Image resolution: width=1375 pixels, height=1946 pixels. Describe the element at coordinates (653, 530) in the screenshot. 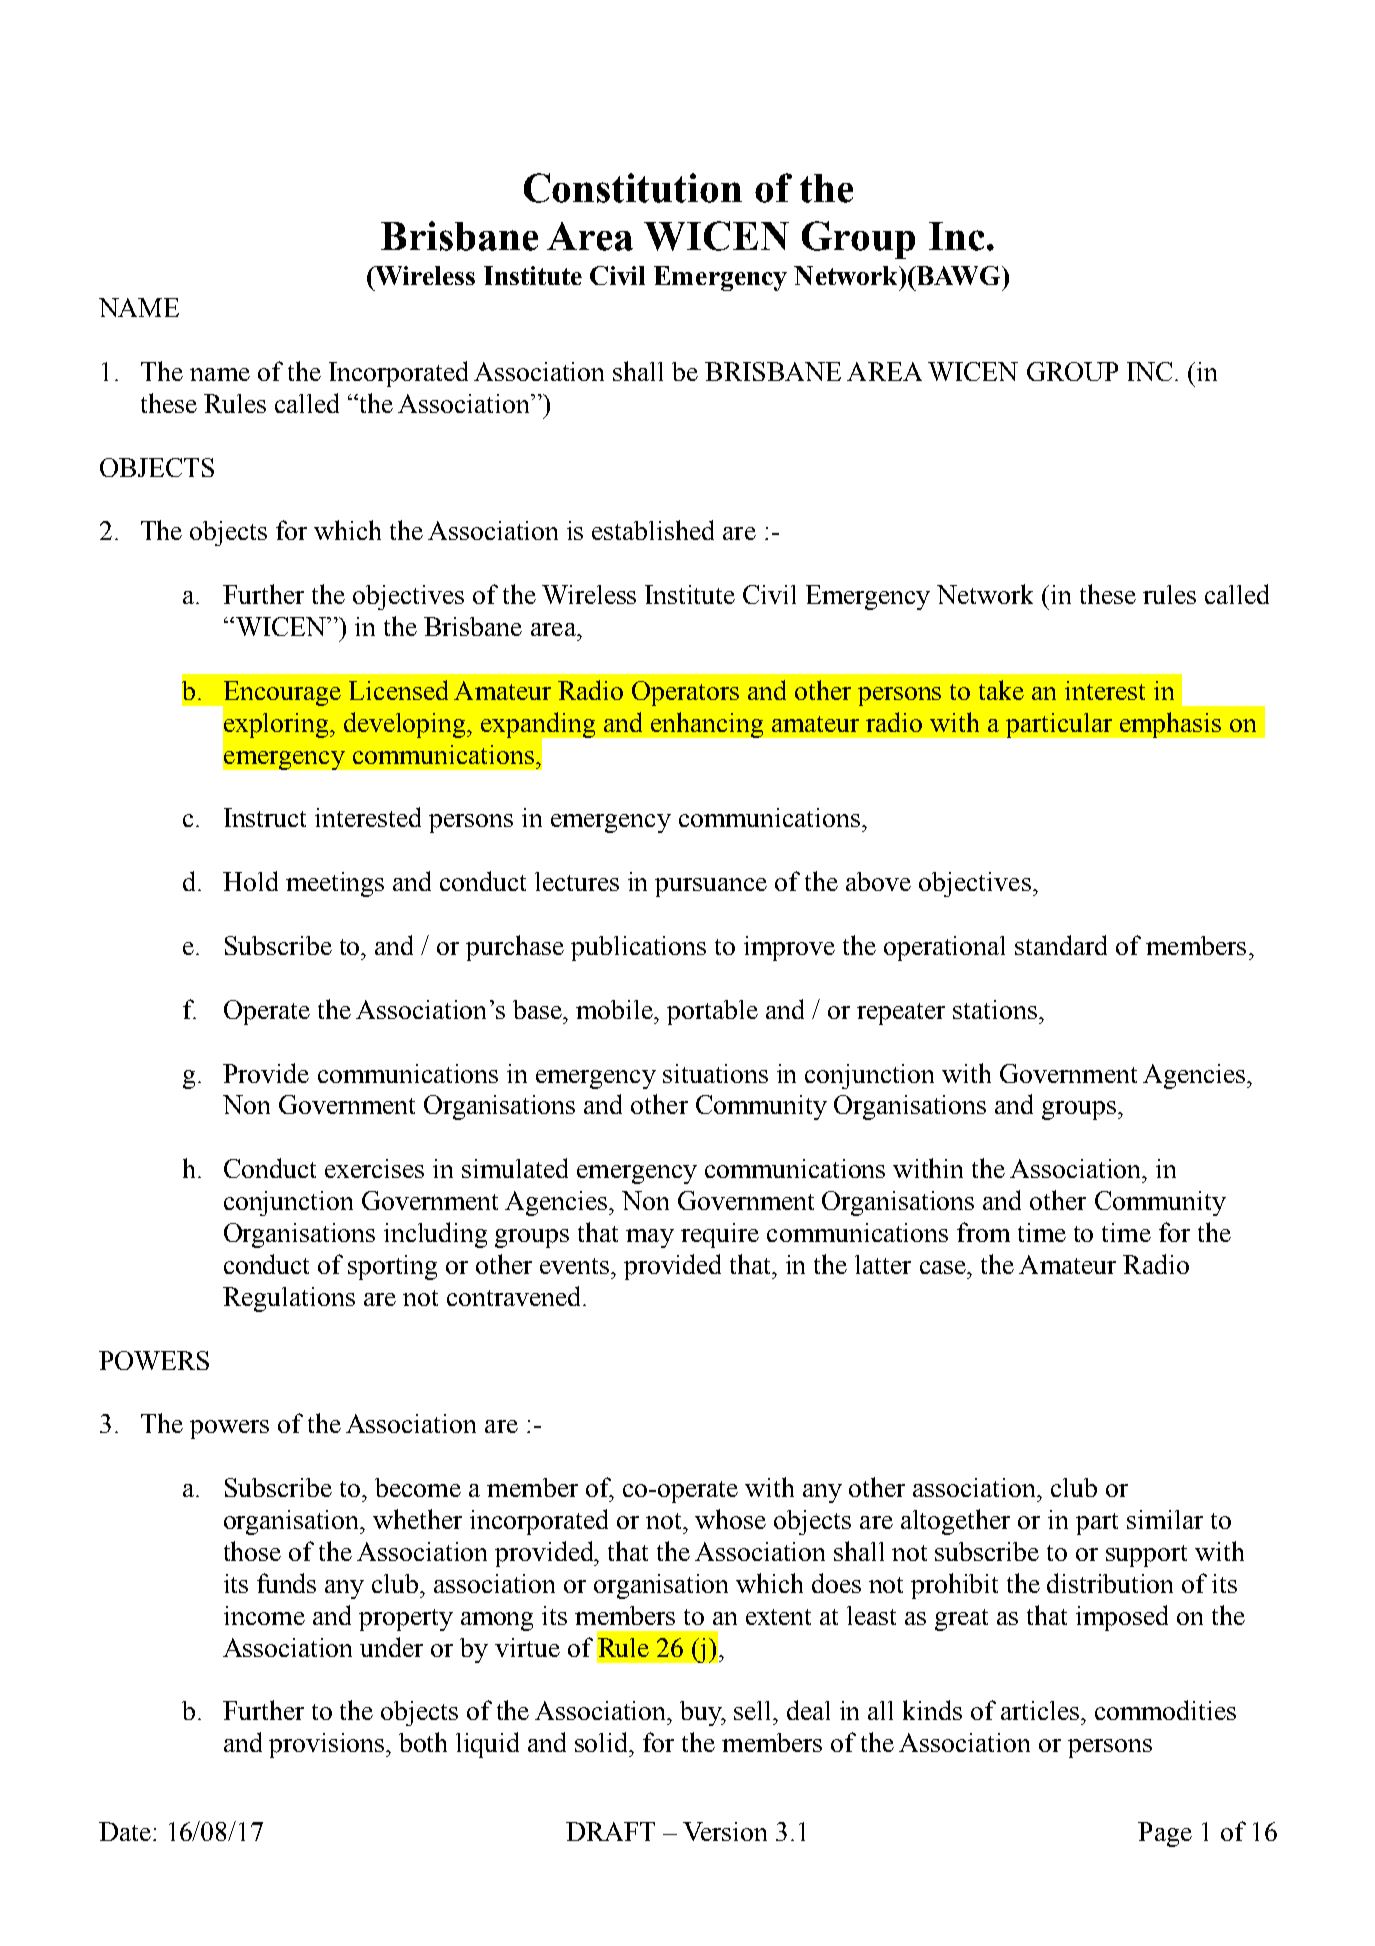

I see `established` at that location.
